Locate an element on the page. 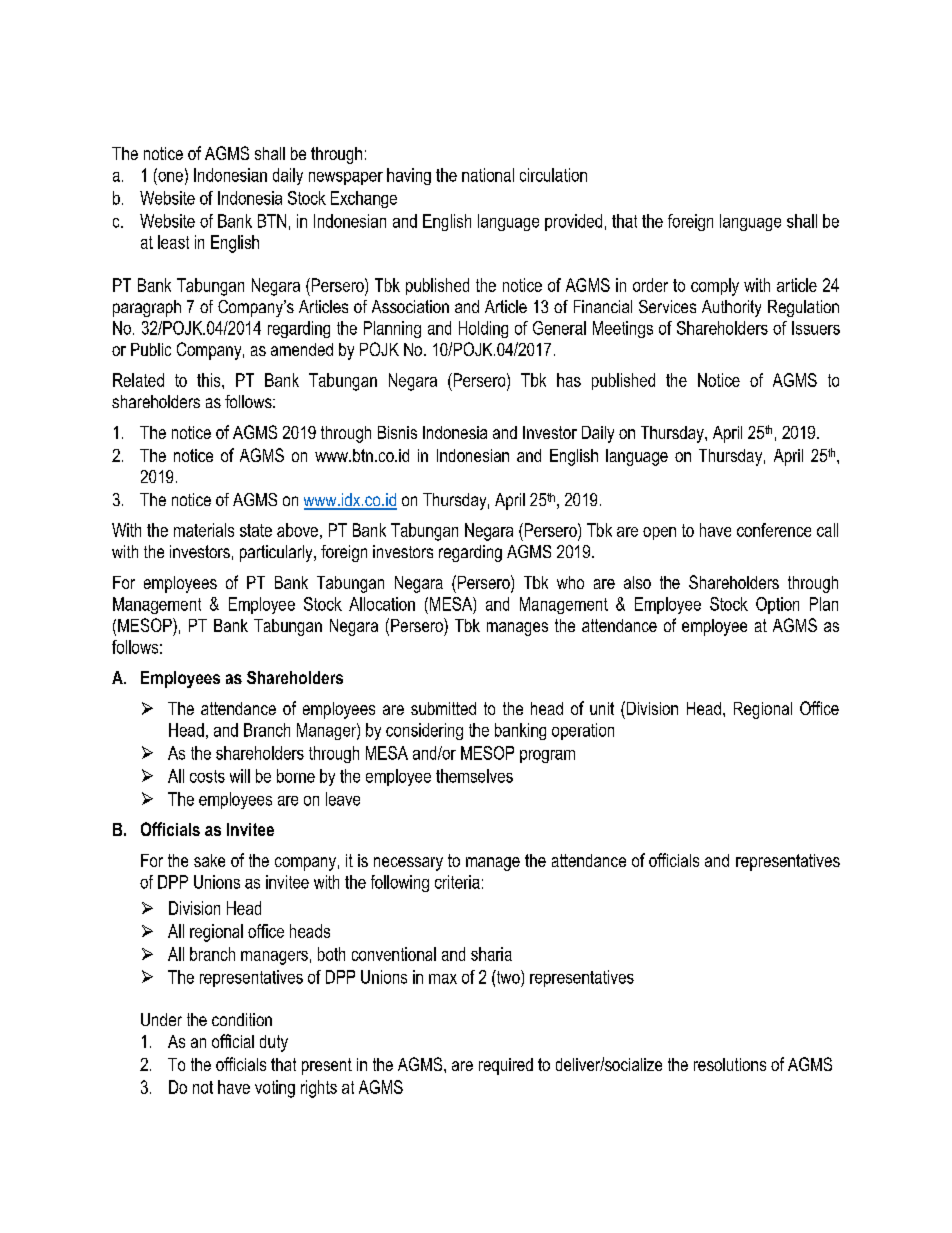 This document has width=952, height=1233. conference is located at coordinates (774, 530).
